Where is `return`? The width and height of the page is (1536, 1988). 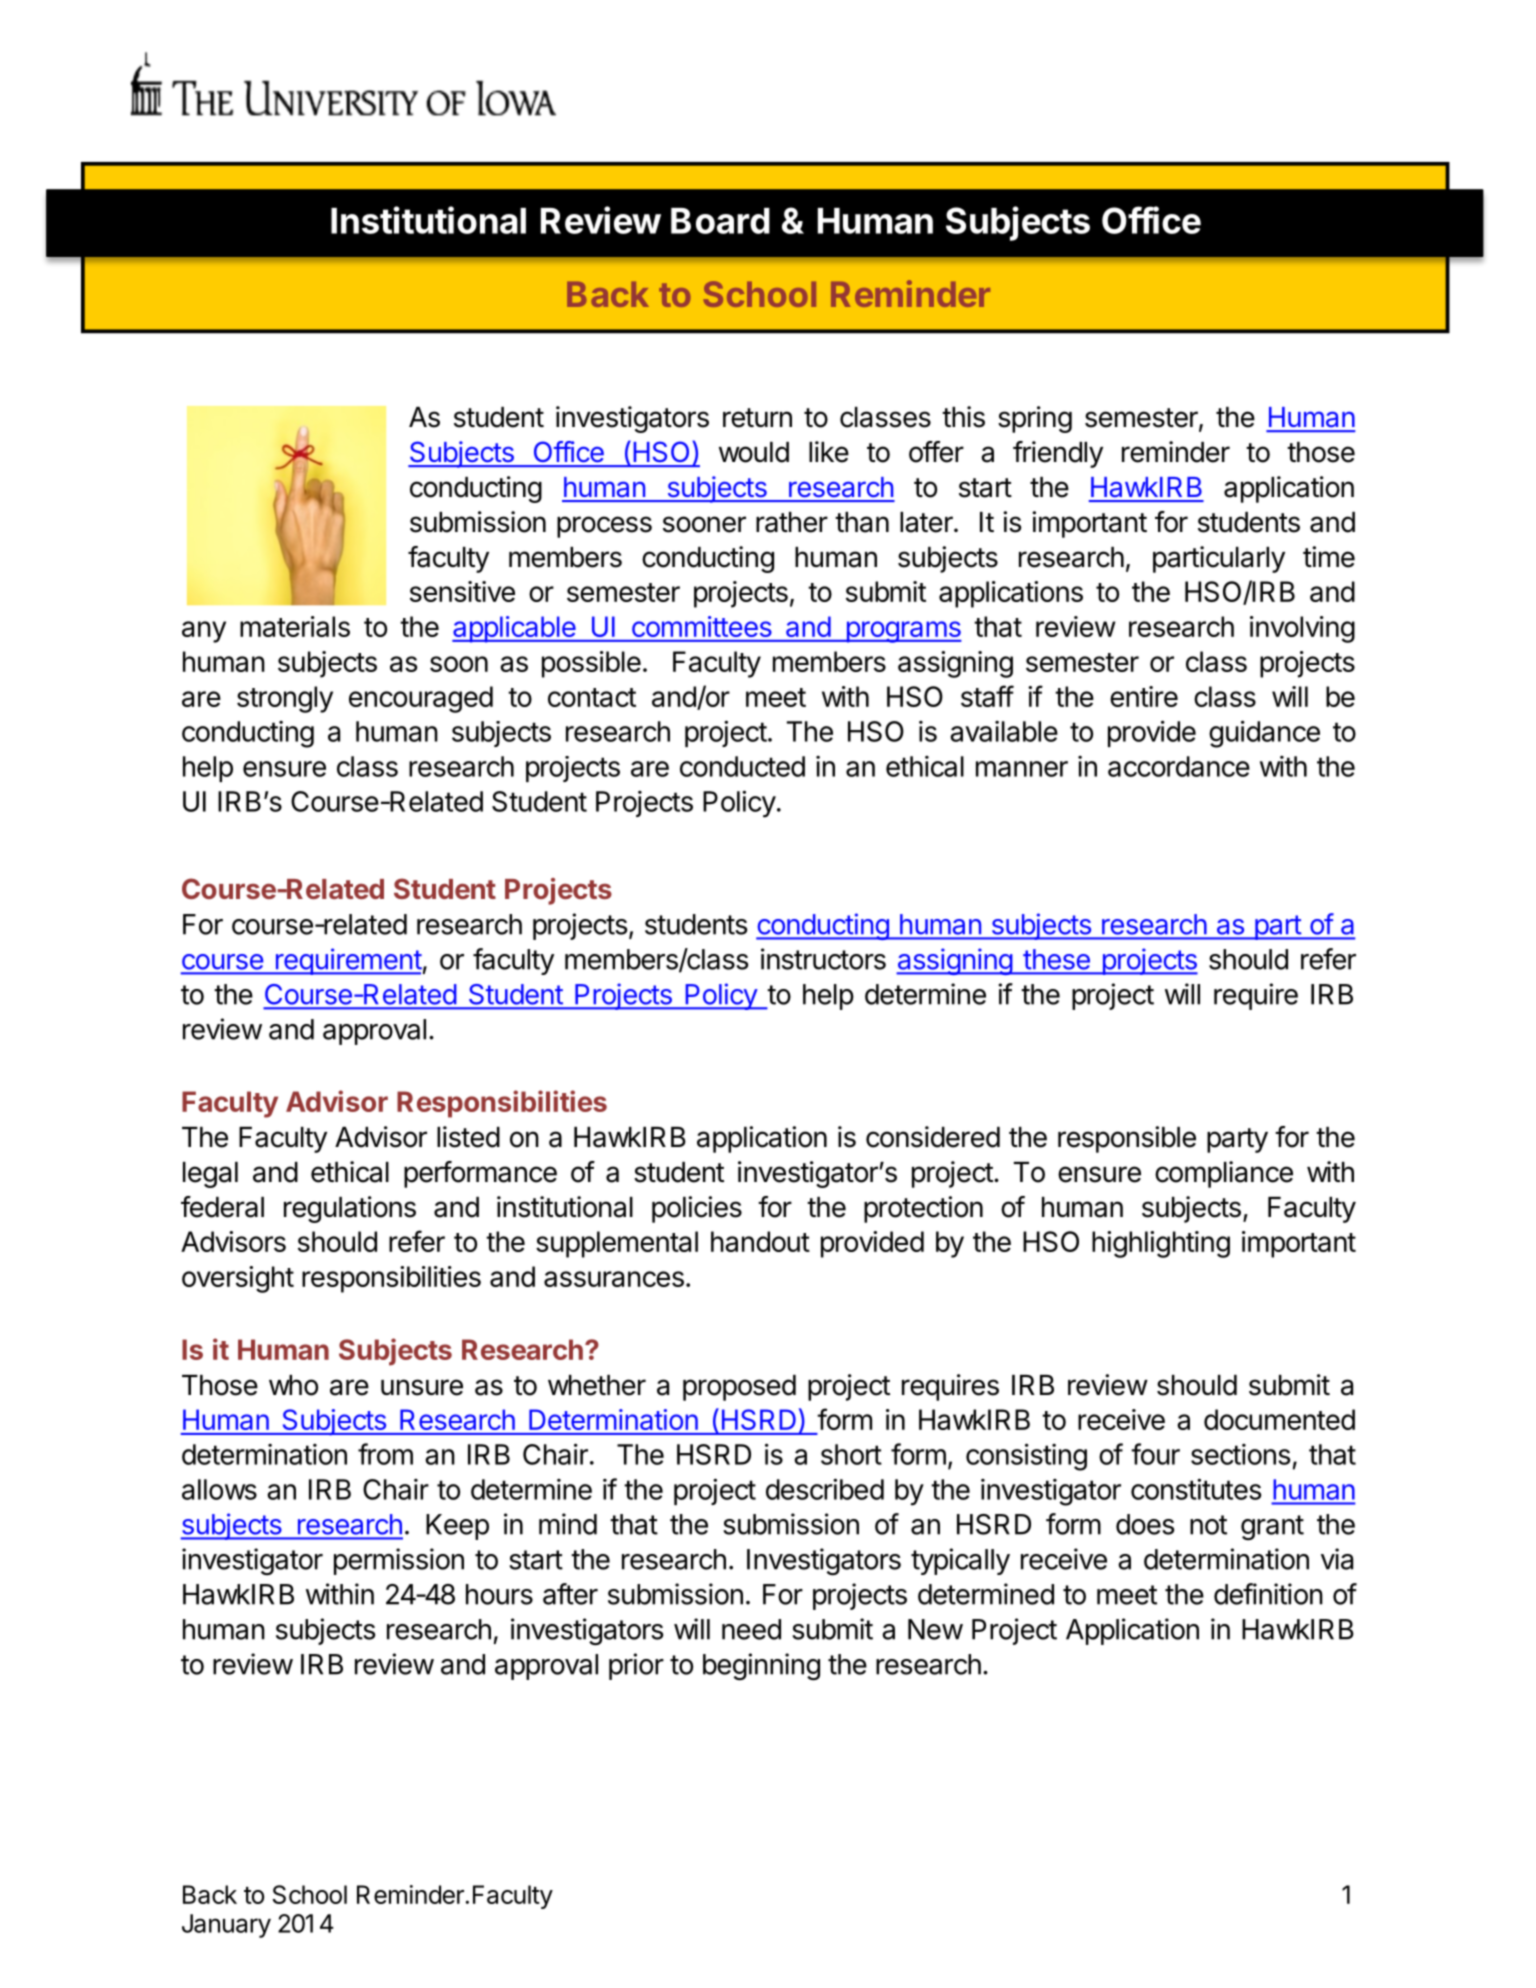
return is located at coordinates (757, 418).
